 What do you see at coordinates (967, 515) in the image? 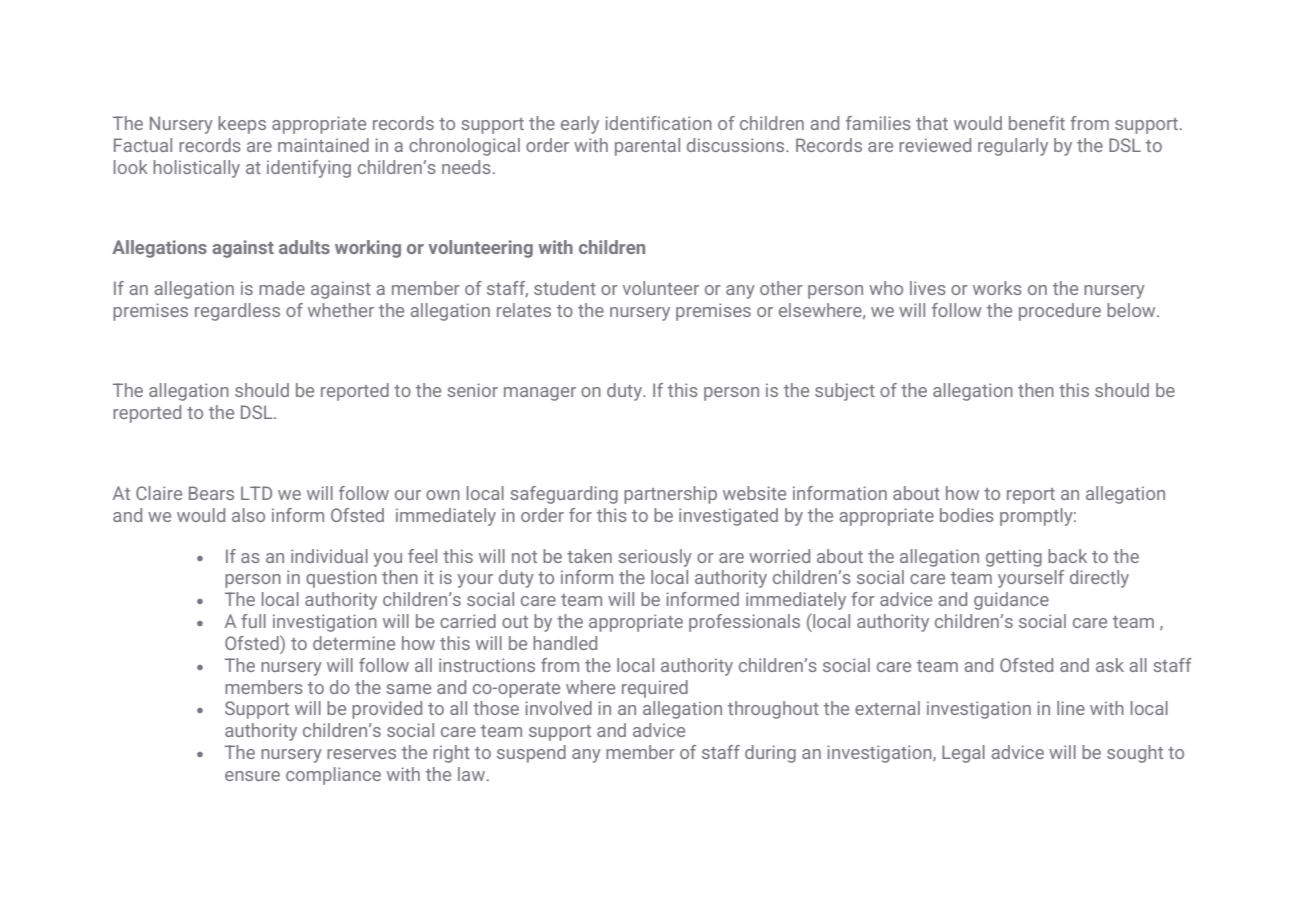
I see `bodies` at bounding box center [967, 515].
